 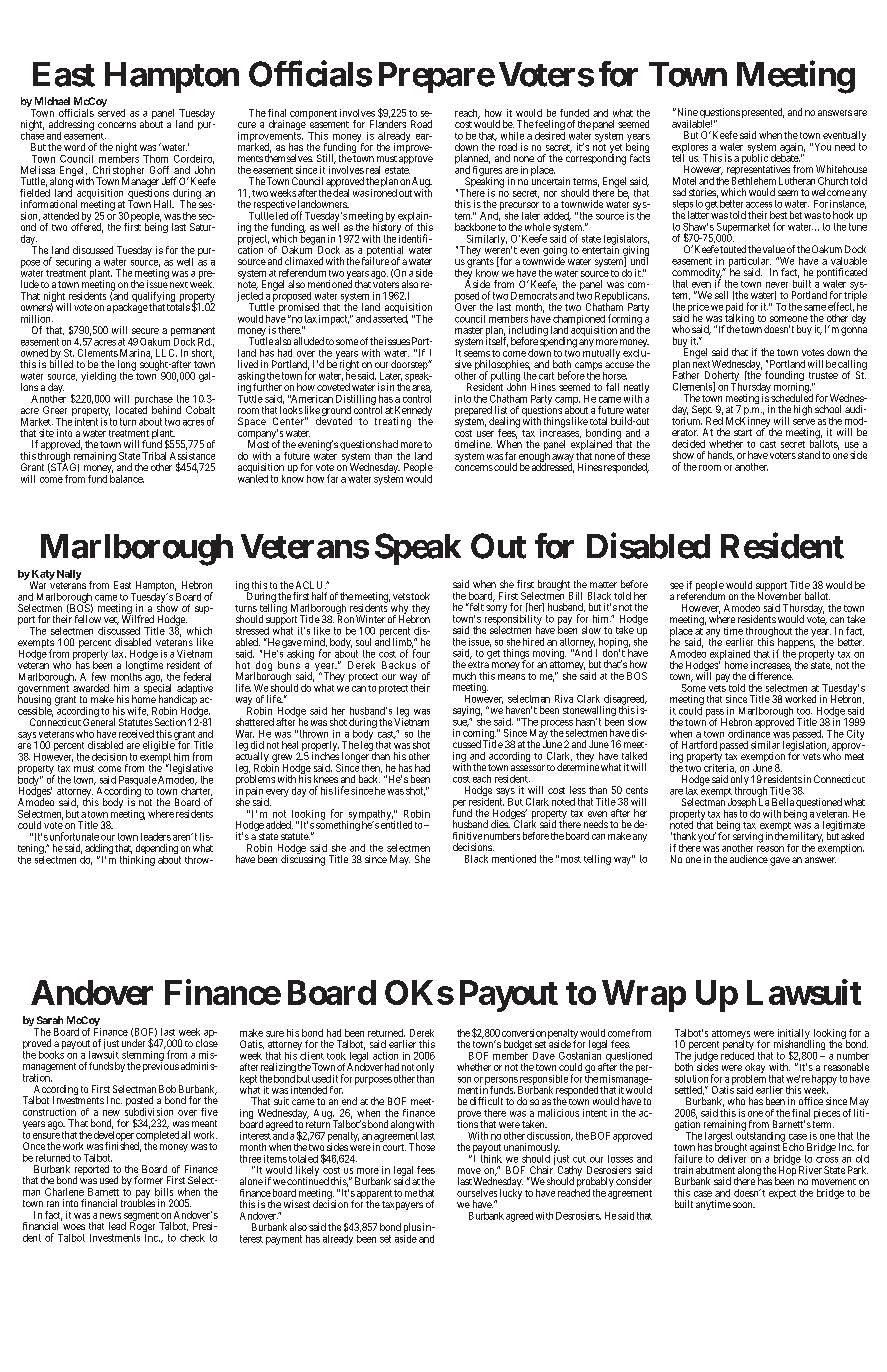 I want to click on Thom, so click(x=155, y=159).
